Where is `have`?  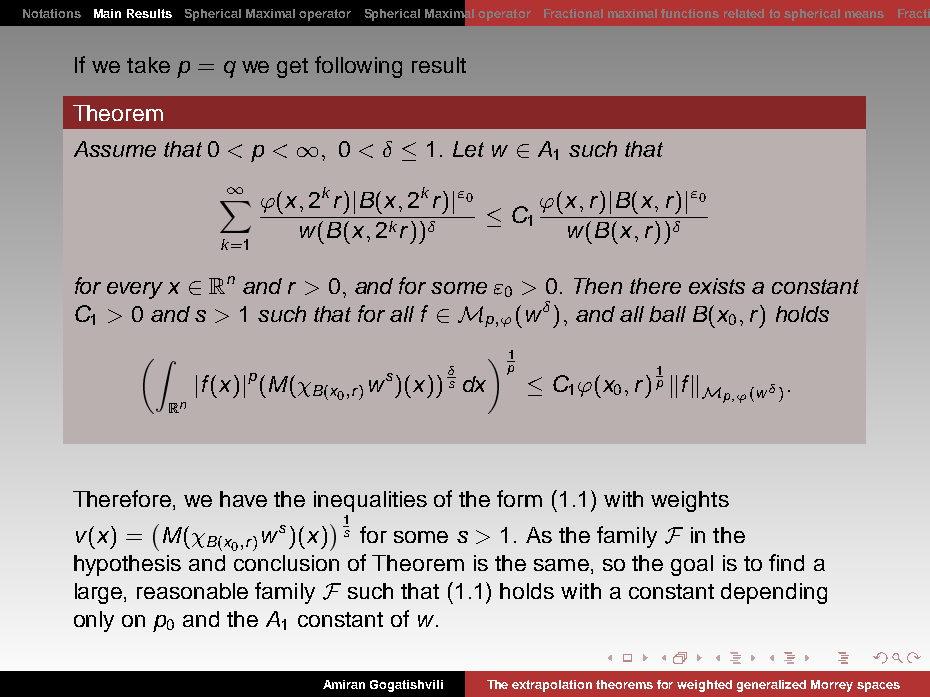
have is located at coordinates (243, 499).
